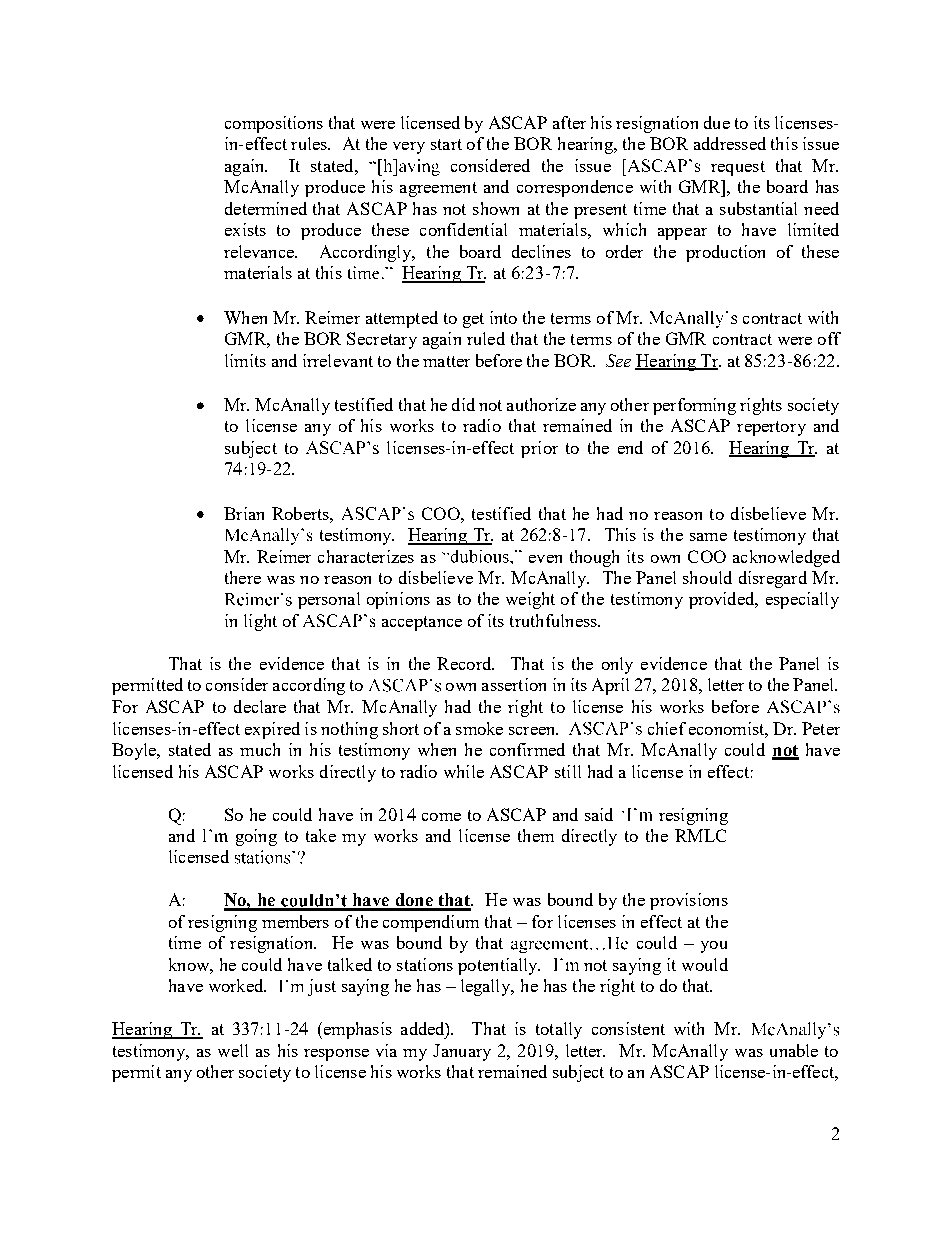 The image size is (952, 1233). What do you see at coordinates (243, 577) in the page?
I see `there` at bounding box center [243, 577].
